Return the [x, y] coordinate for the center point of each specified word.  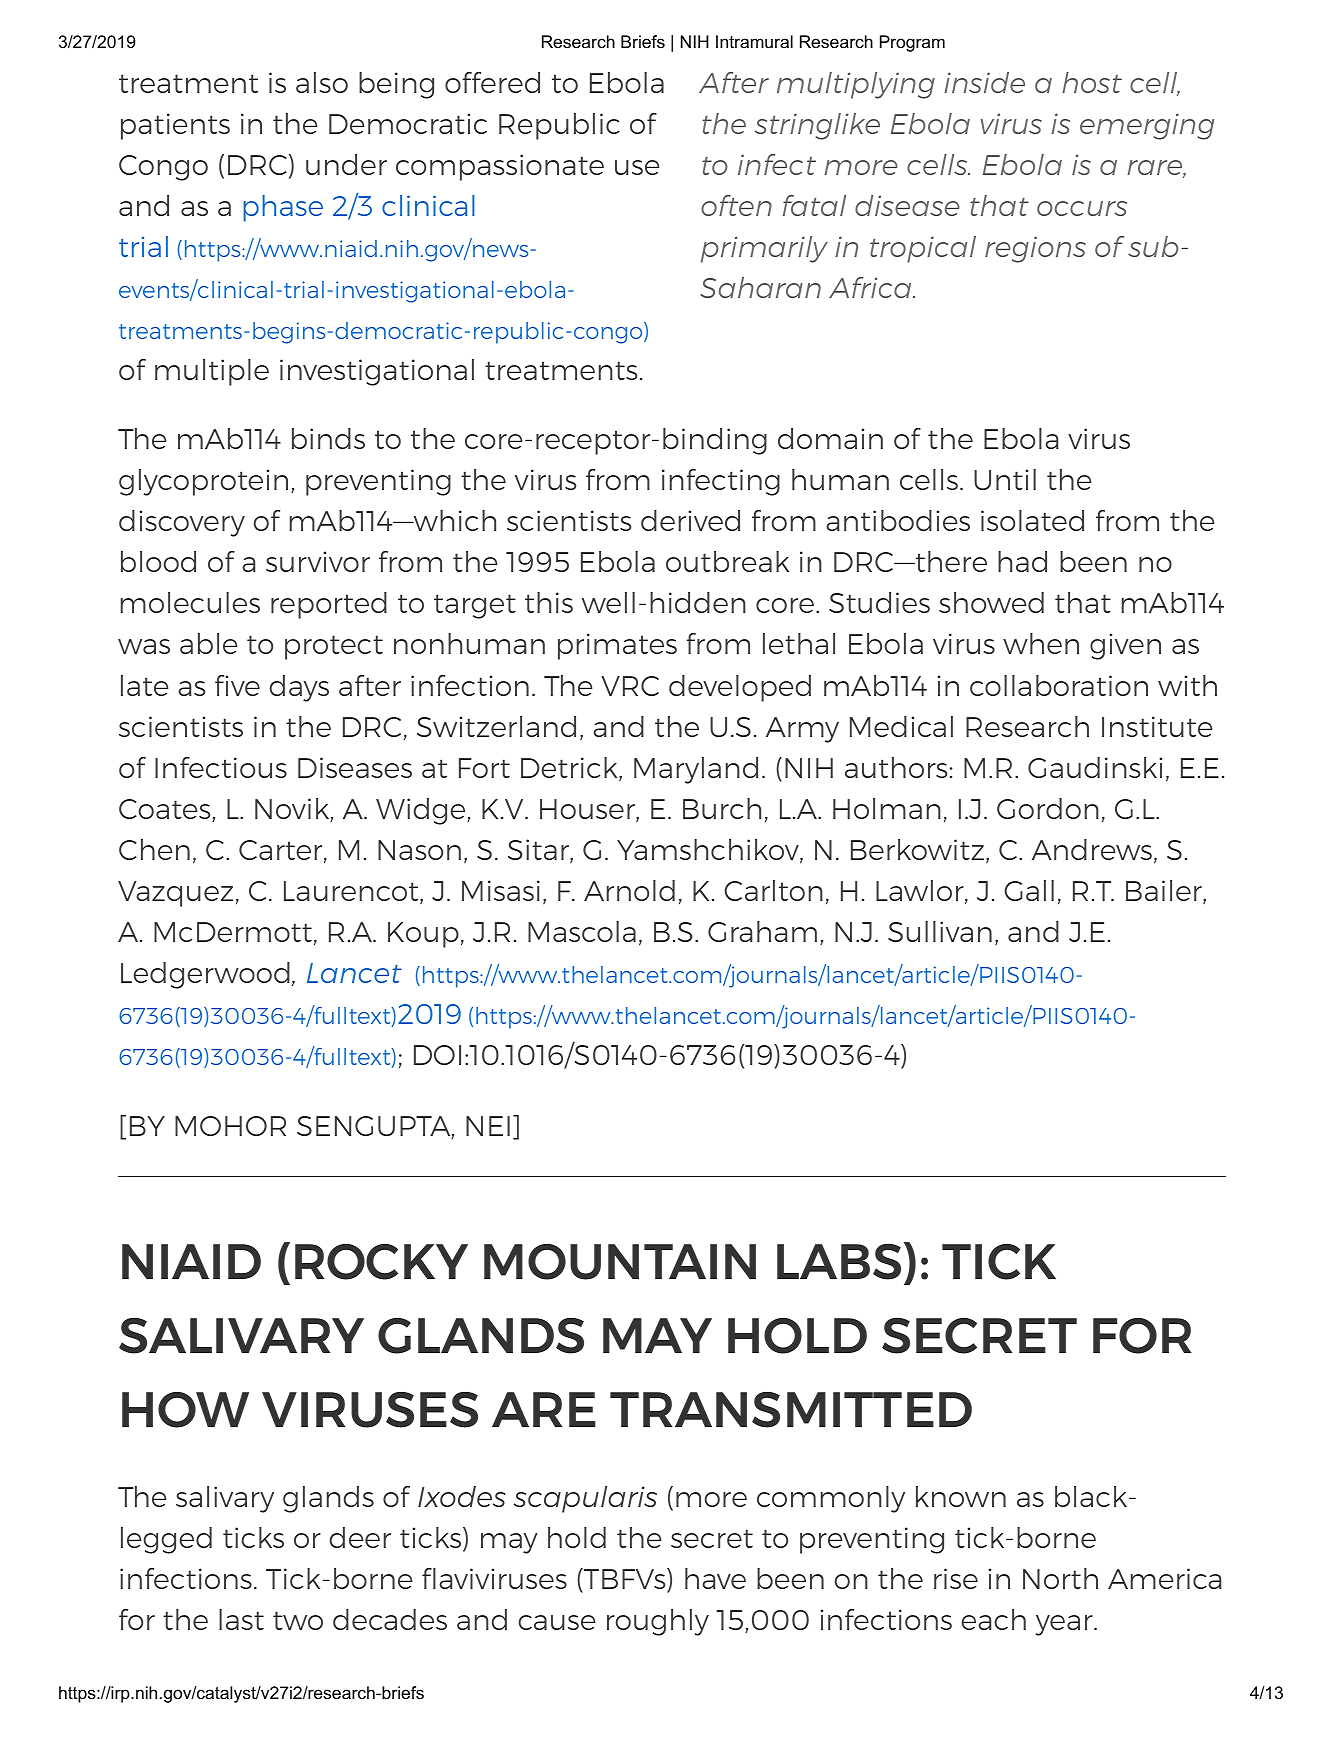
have [715, 1578]
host [1092, 82]
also [322, 82]
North [1060, 1578]
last [241, 1619]
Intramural [754, 42]
